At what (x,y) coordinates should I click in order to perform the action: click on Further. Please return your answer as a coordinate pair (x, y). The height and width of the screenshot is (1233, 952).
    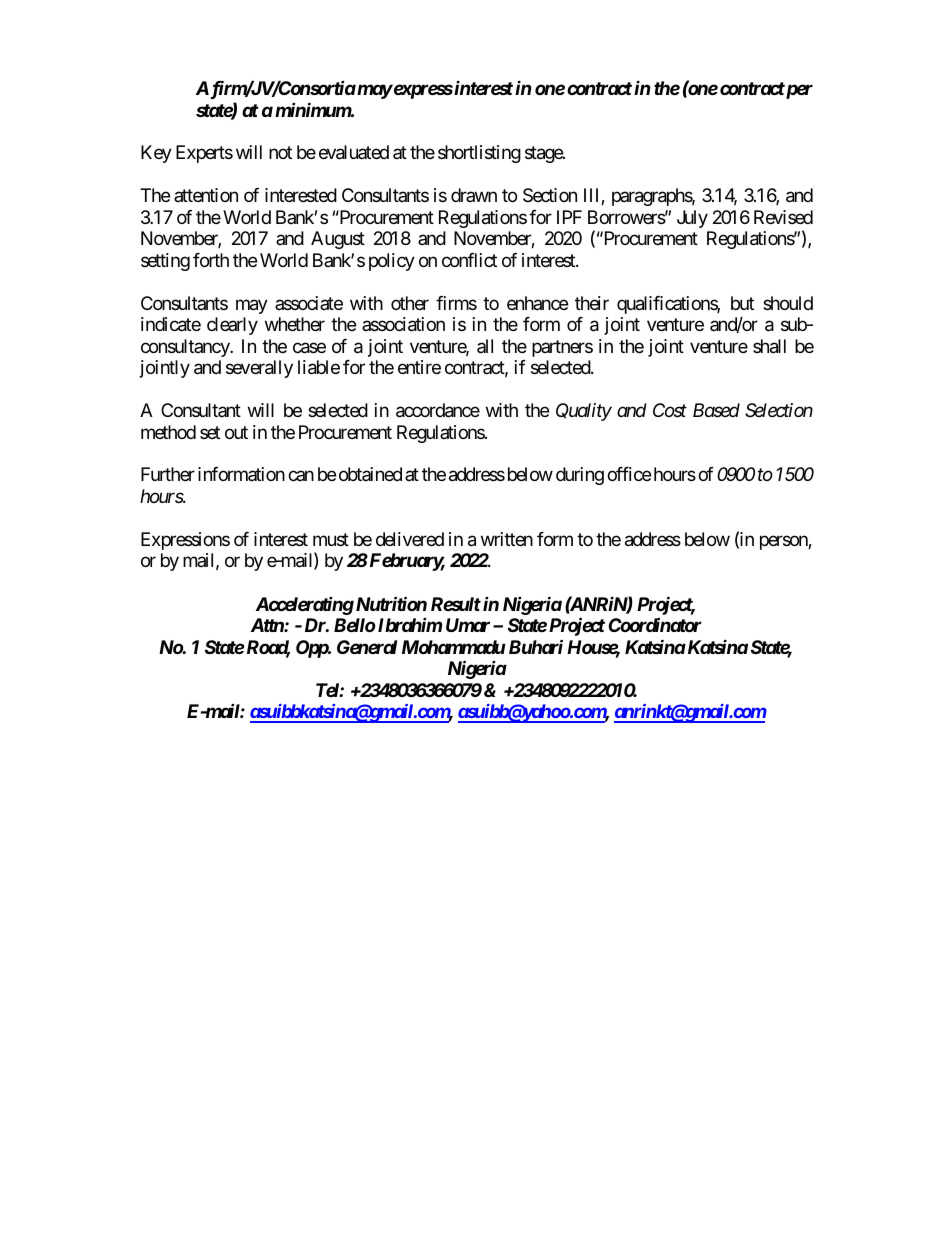
    Looking at the image, I should click on (168, 474).
